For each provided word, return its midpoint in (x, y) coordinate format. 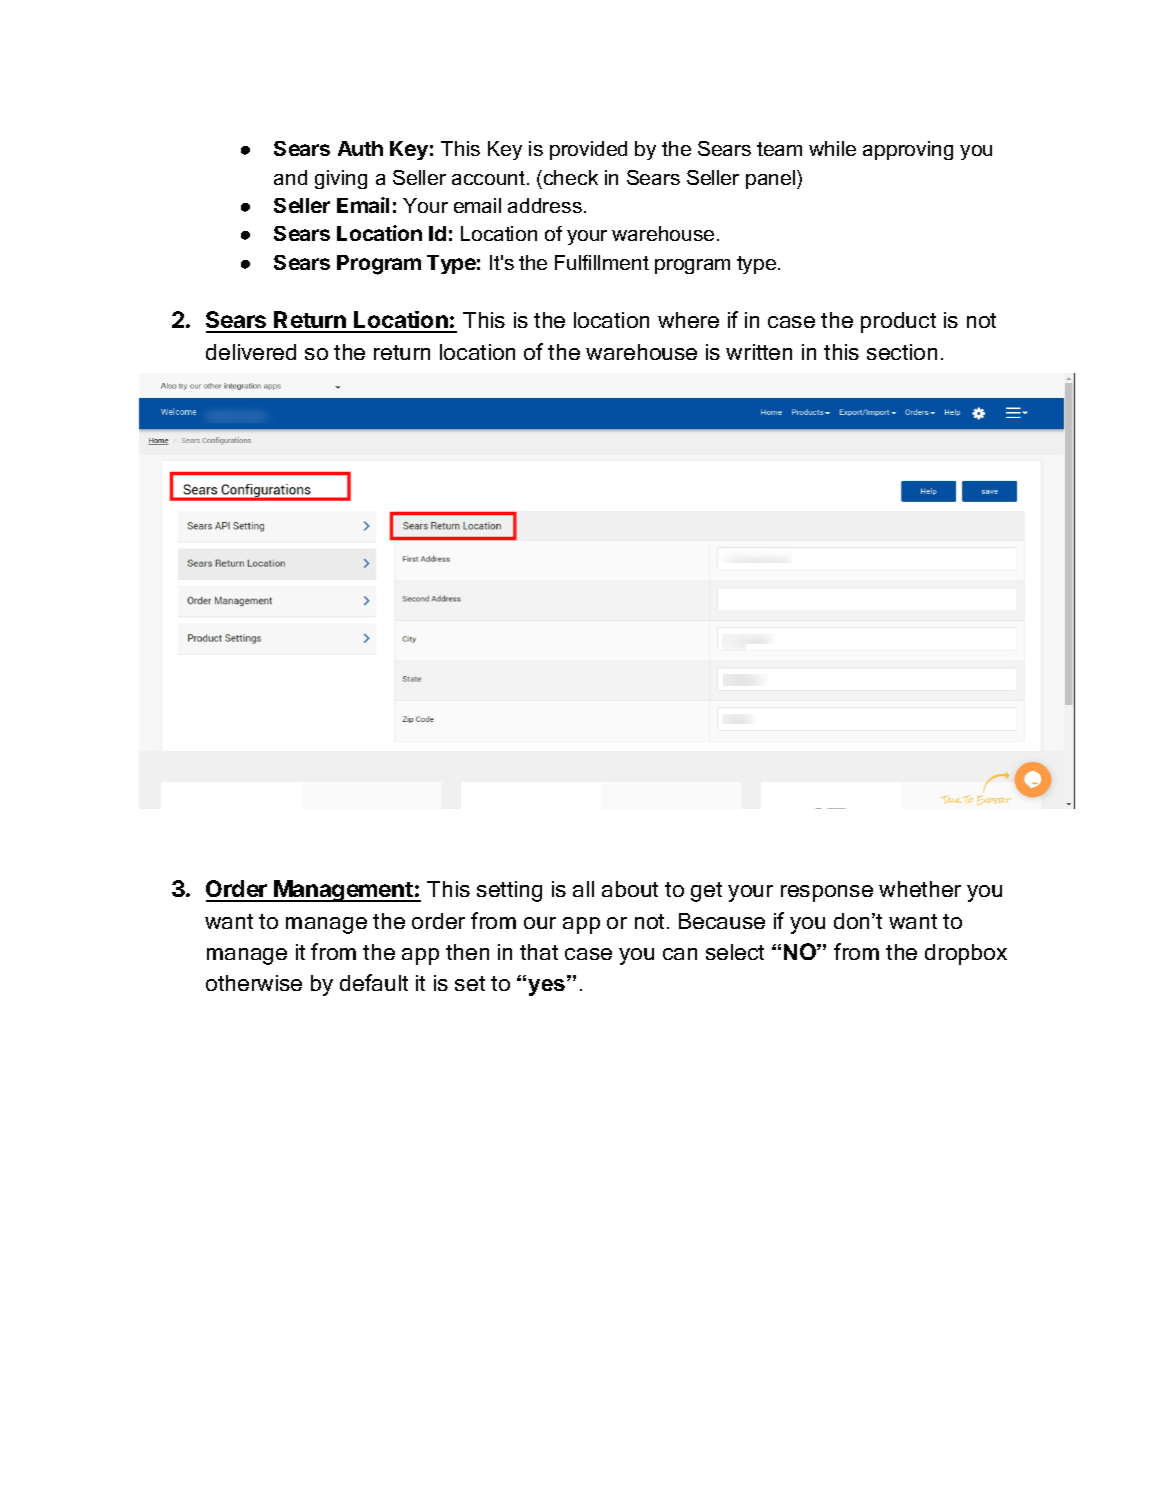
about (630, 889)
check (571, 177)
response (827, 893)
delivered (251, 352)
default (374, 982)
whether (920, 889)
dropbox (966, 954)
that (539, 952)
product (898, 322)
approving (908, 150)
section (902, 352)
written (759, 352)
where (688, 320)
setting (509, 891)
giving (341, 179)
